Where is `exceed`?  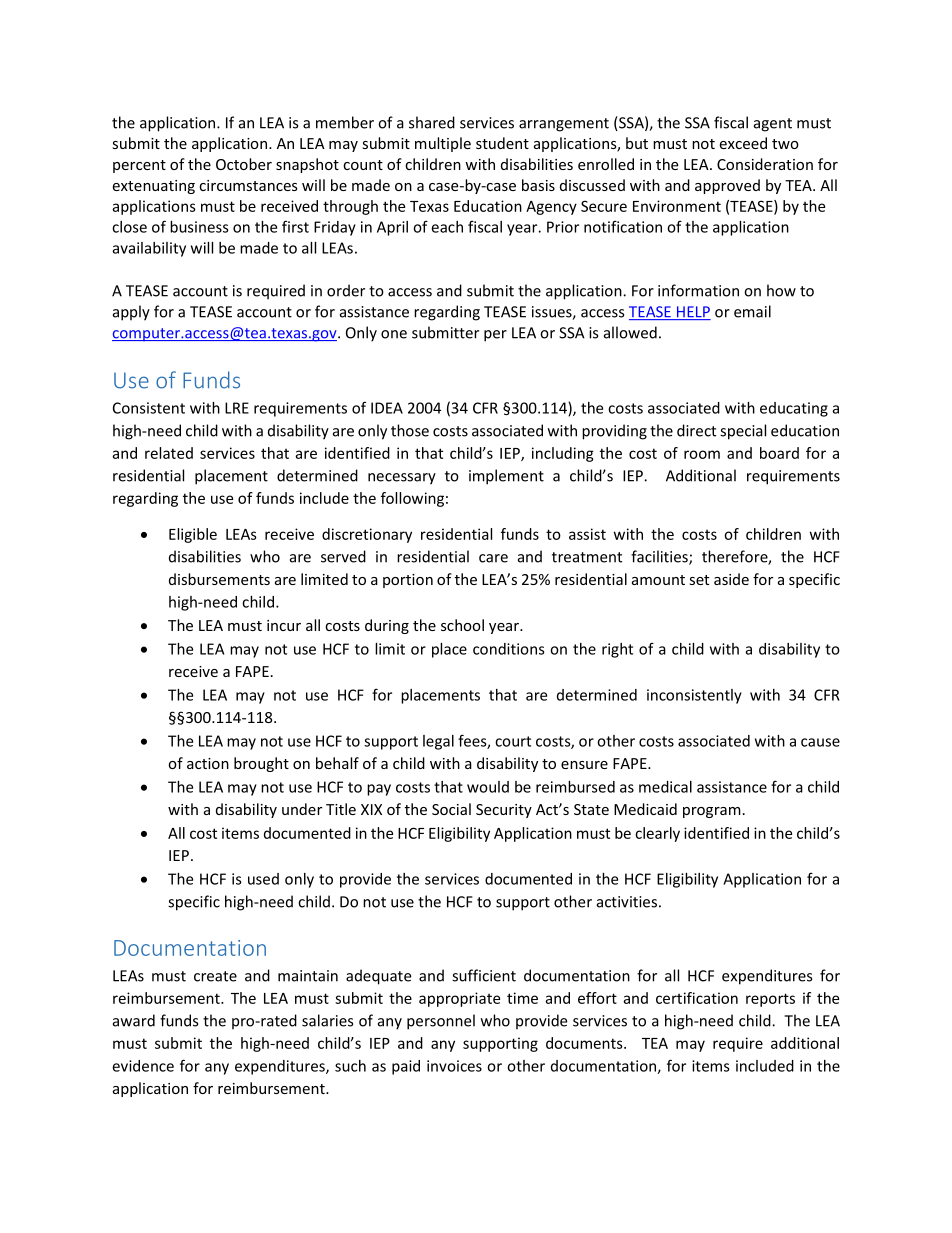
exceed is located at coordinates (743, 143).
